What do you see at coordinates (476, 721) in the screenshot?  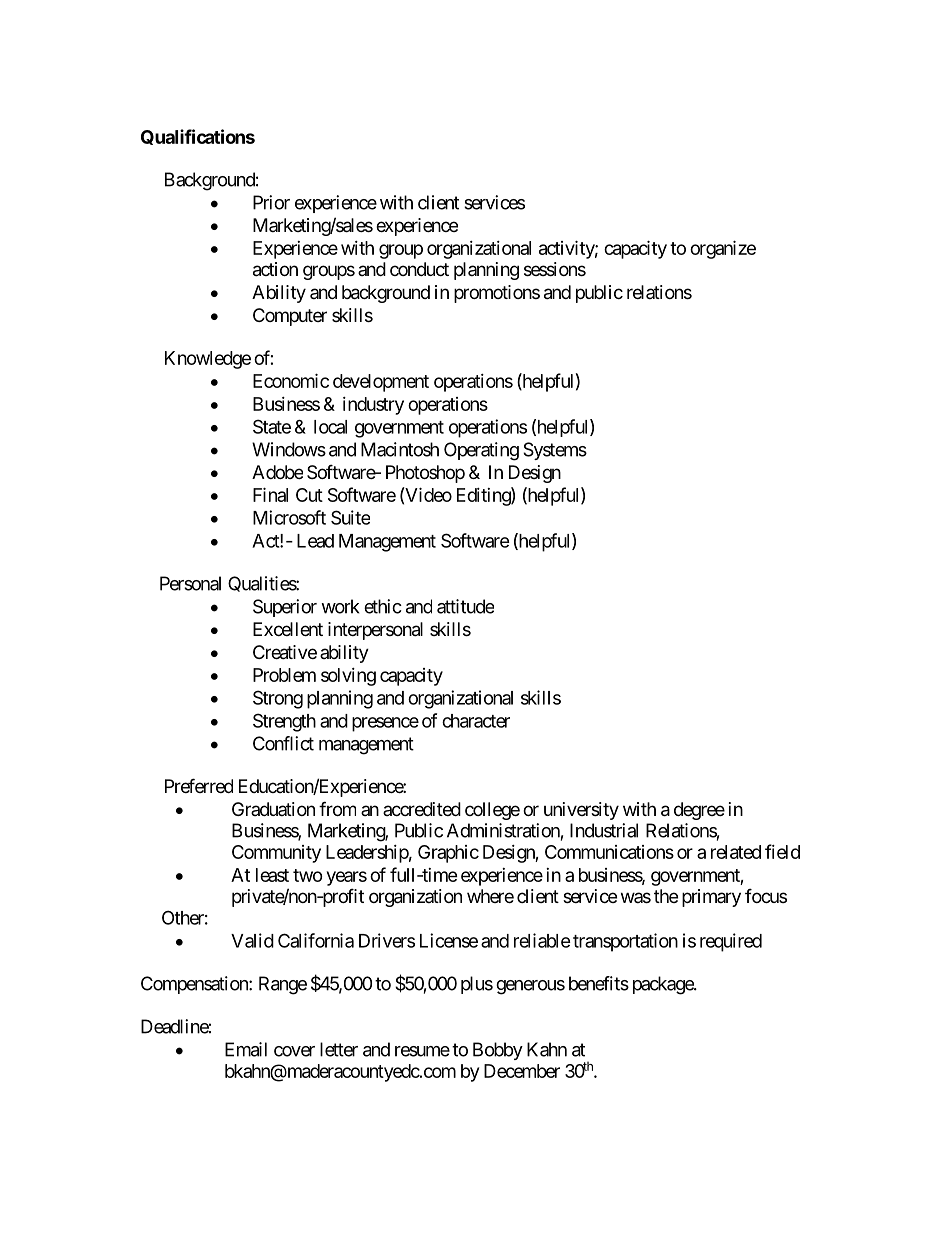 I see `character` at bounding box center [476, 721].
